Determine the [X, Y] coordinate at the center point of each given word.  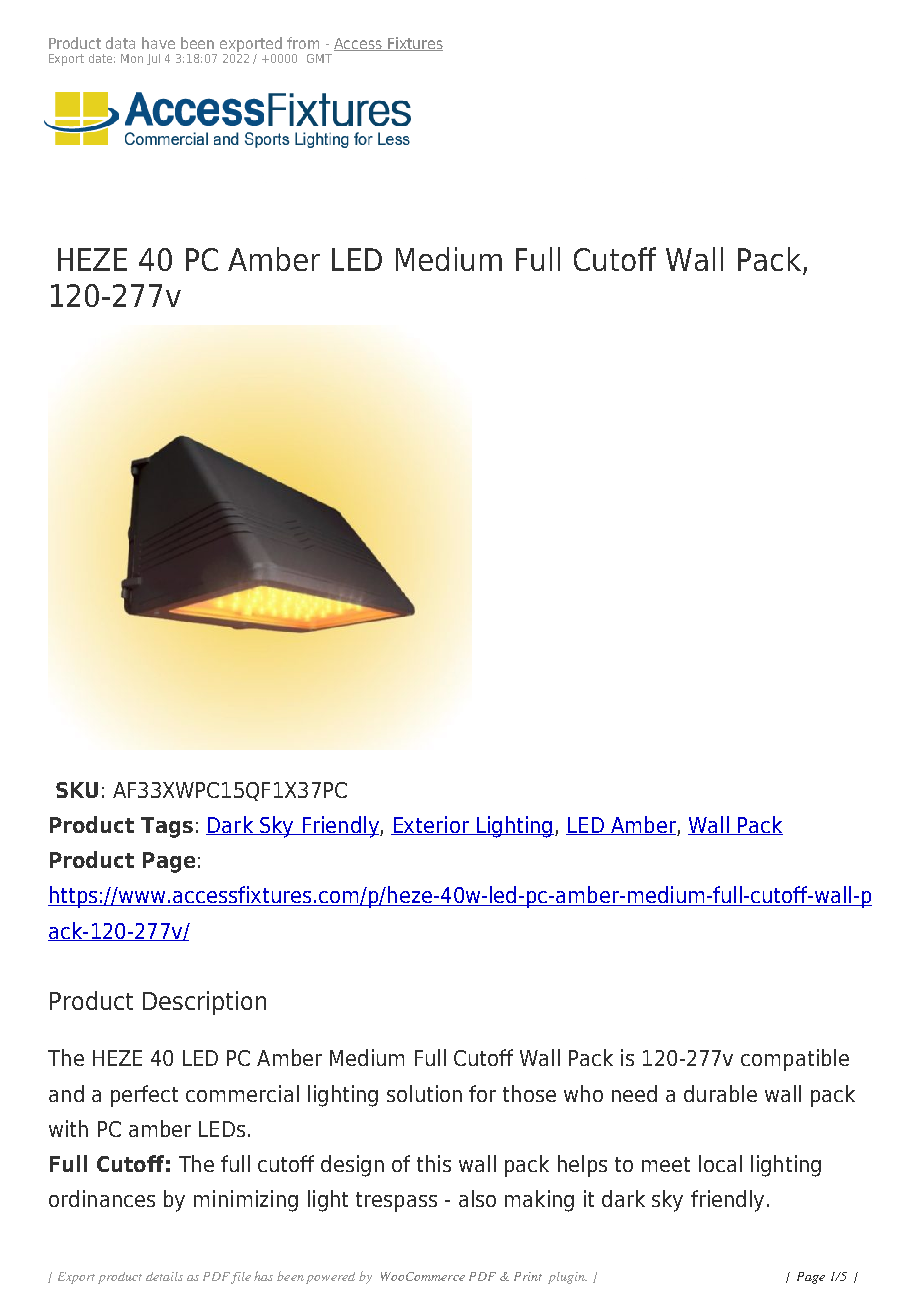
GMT [319, 58]
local [720, 1163]
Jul [153, 59]
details [164, 1276]
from [303, 43]
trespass [396, 1202]
